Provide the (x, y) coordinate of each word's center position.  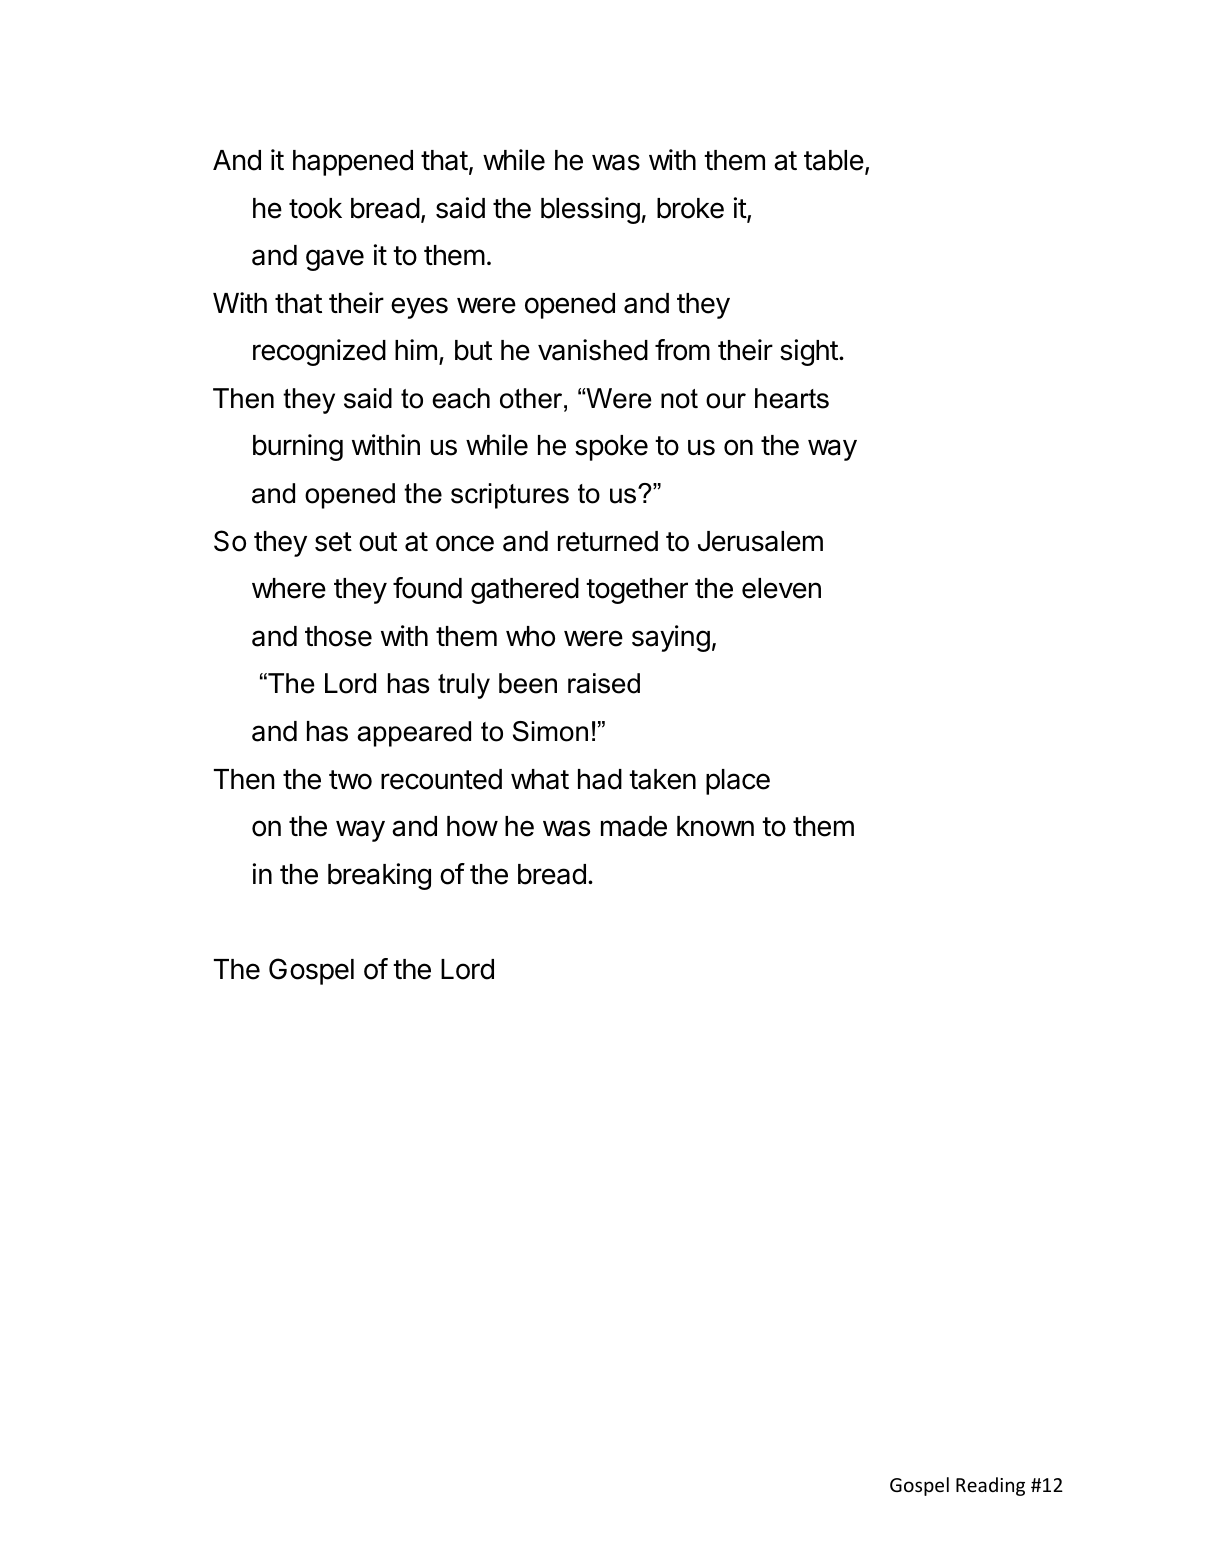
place (738, 782)
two (350, 780)
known (715, 826)
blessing (590, 210)
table (834, 160)
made (634, 826)
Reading (990, 1486)
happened (353, 163)
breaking (379, 876)
